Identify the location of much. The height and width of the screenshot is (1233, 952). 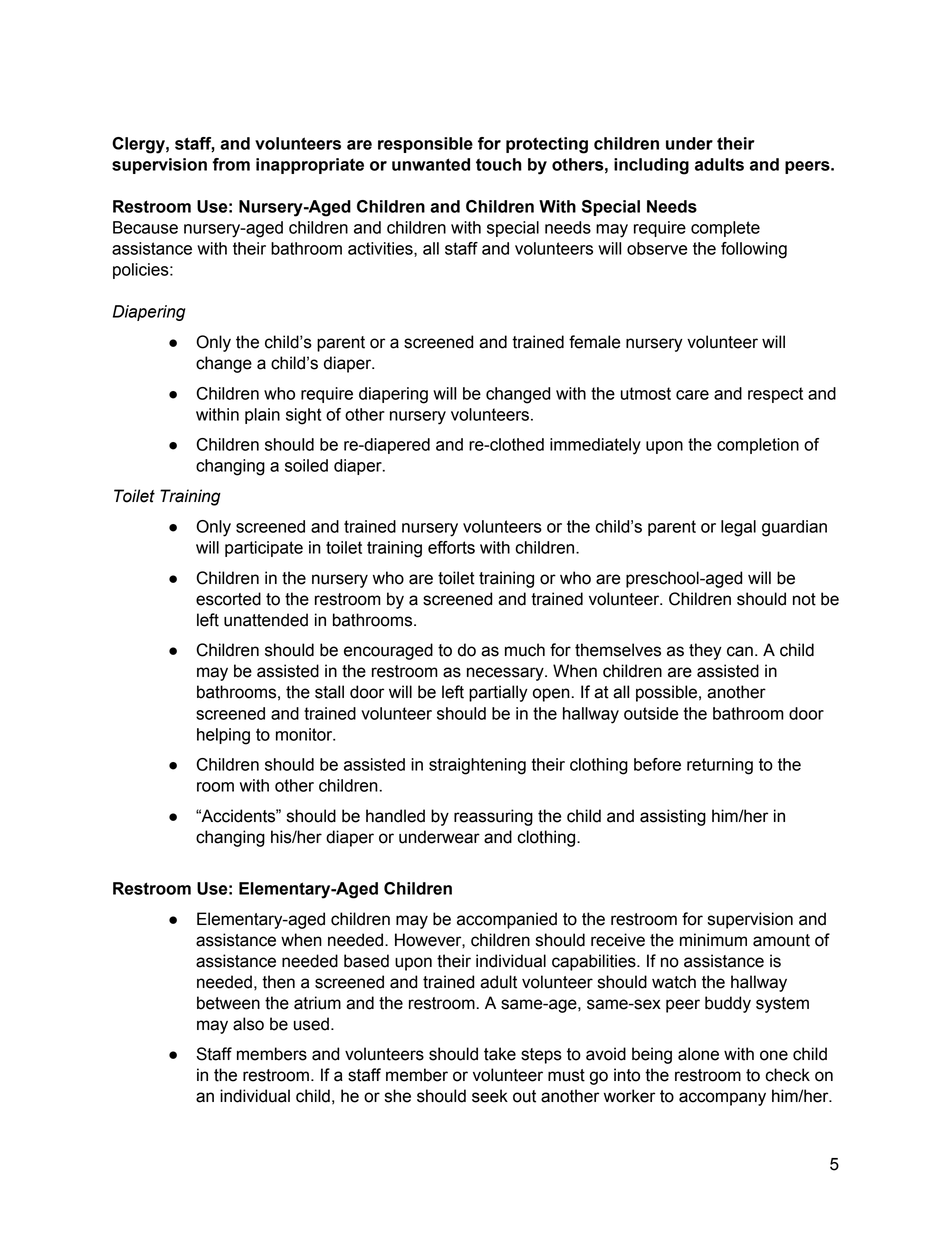
(525, 650).
